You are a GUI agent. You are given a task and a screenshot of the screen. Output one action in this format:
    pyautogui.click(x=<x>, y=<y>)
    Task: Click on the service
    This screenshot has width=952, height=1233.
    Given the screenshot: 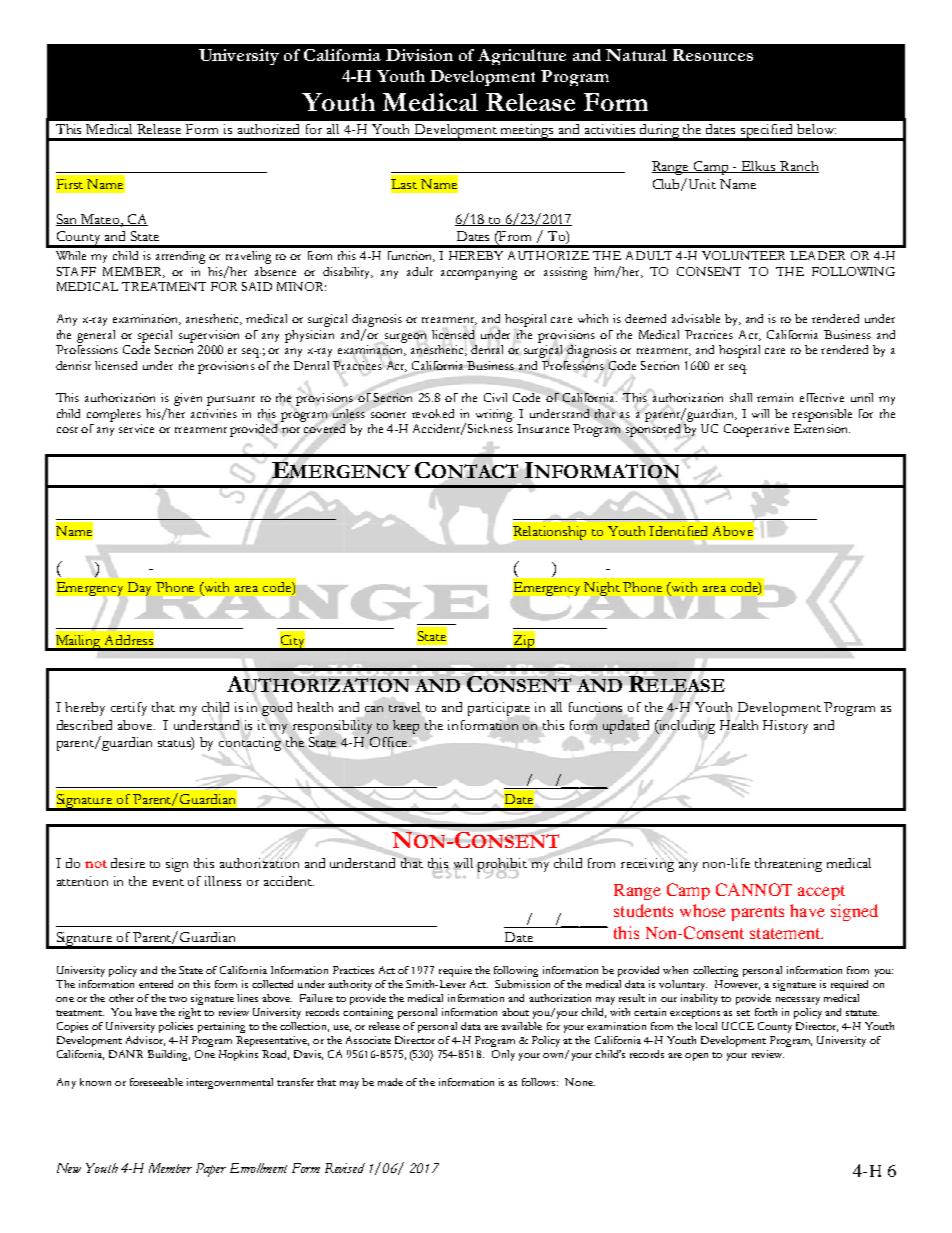 What is the action you would take?
    pyautogui.click(x=136, y=428)
